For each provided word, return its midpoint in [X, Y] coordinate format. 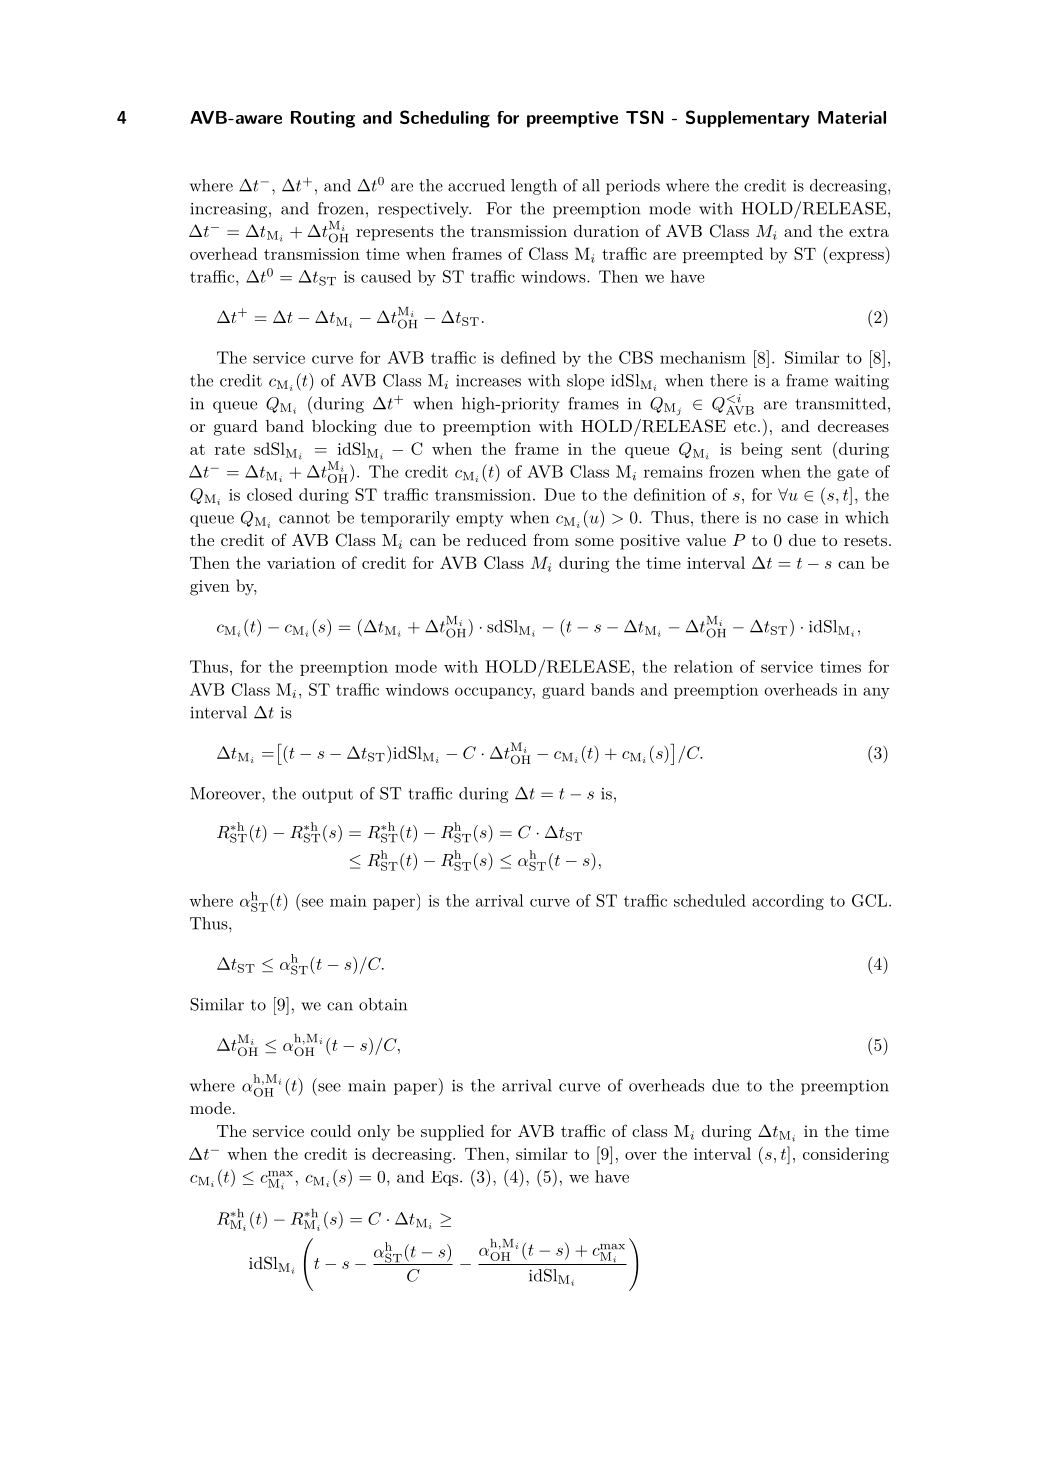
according [788, 902]
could [331, 1131]
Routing [323, 119]
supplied [452, 1133]
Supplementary [748, 119]
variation [301, 563]
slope [585, 382]
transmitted [841, 403]
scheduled [710, 900]
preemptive [572, 119]
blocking [344, 428]
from [551, 539]
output [327, 795]
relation [703, 666]
